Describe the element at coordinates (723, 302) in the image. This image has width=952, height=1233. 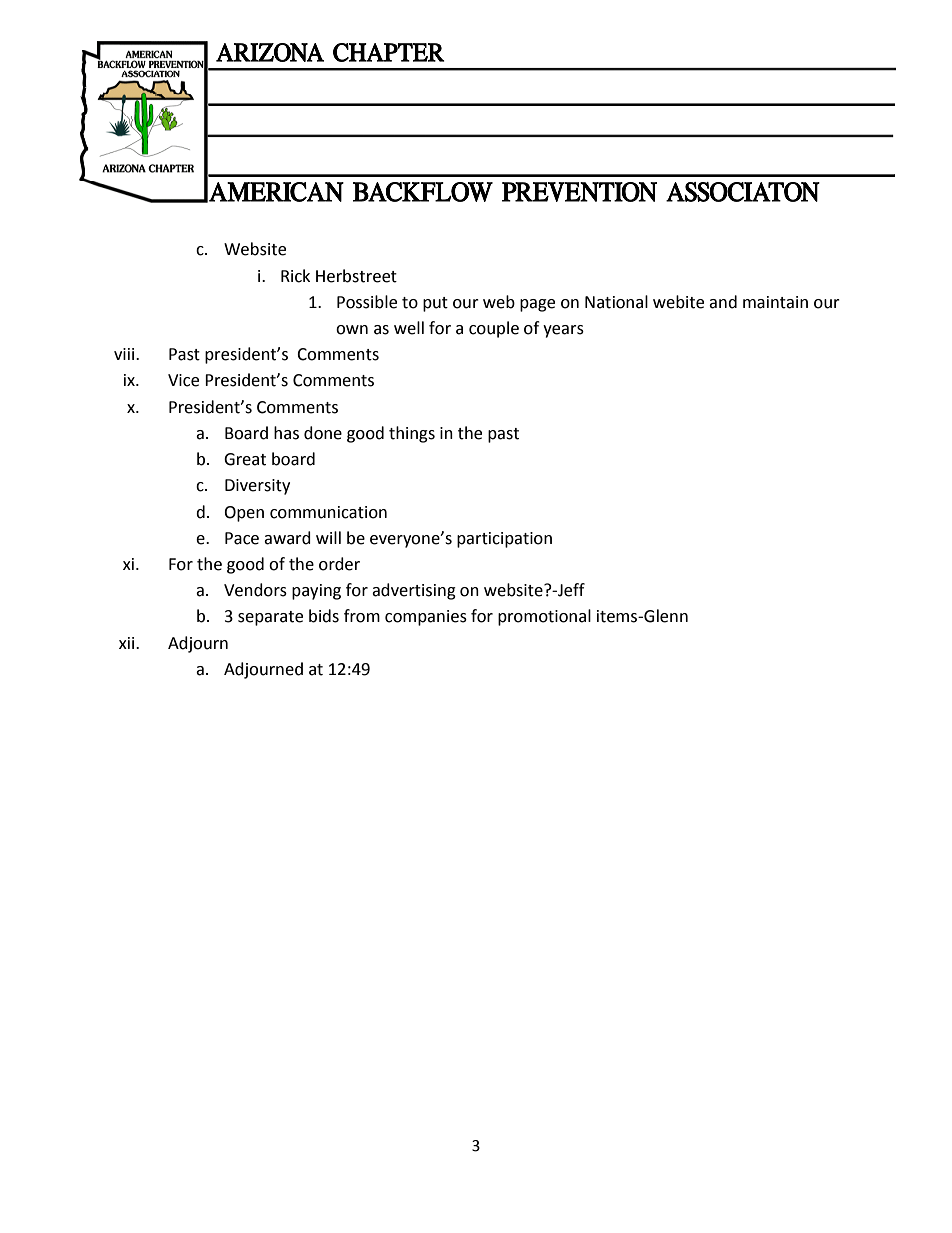
I see `and` at that location.
